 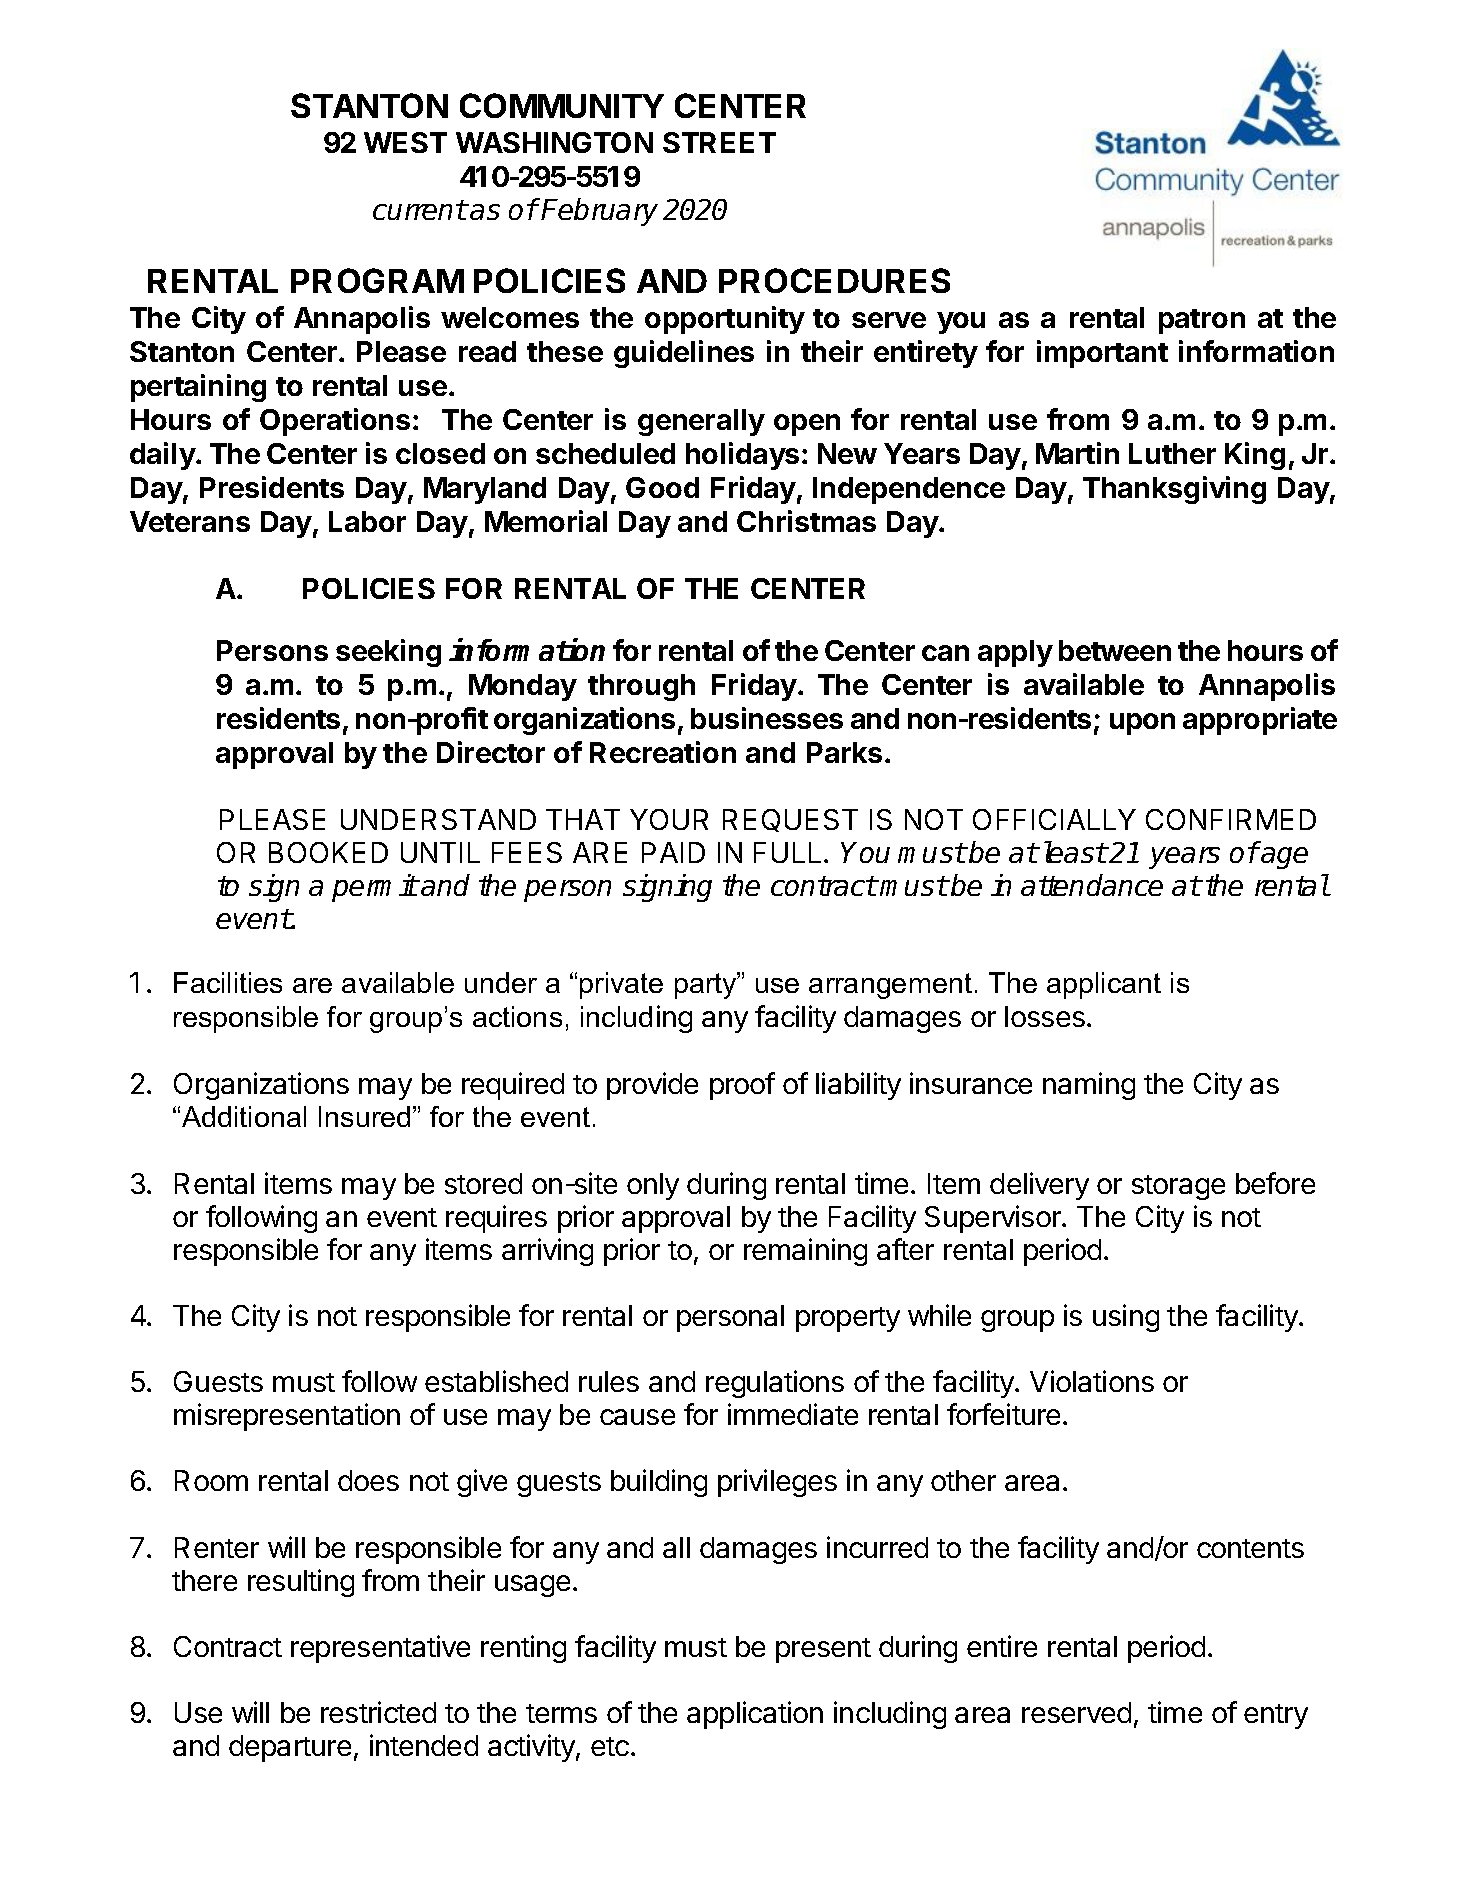 I want to click on attendance, so click(x=1092, y=885).
